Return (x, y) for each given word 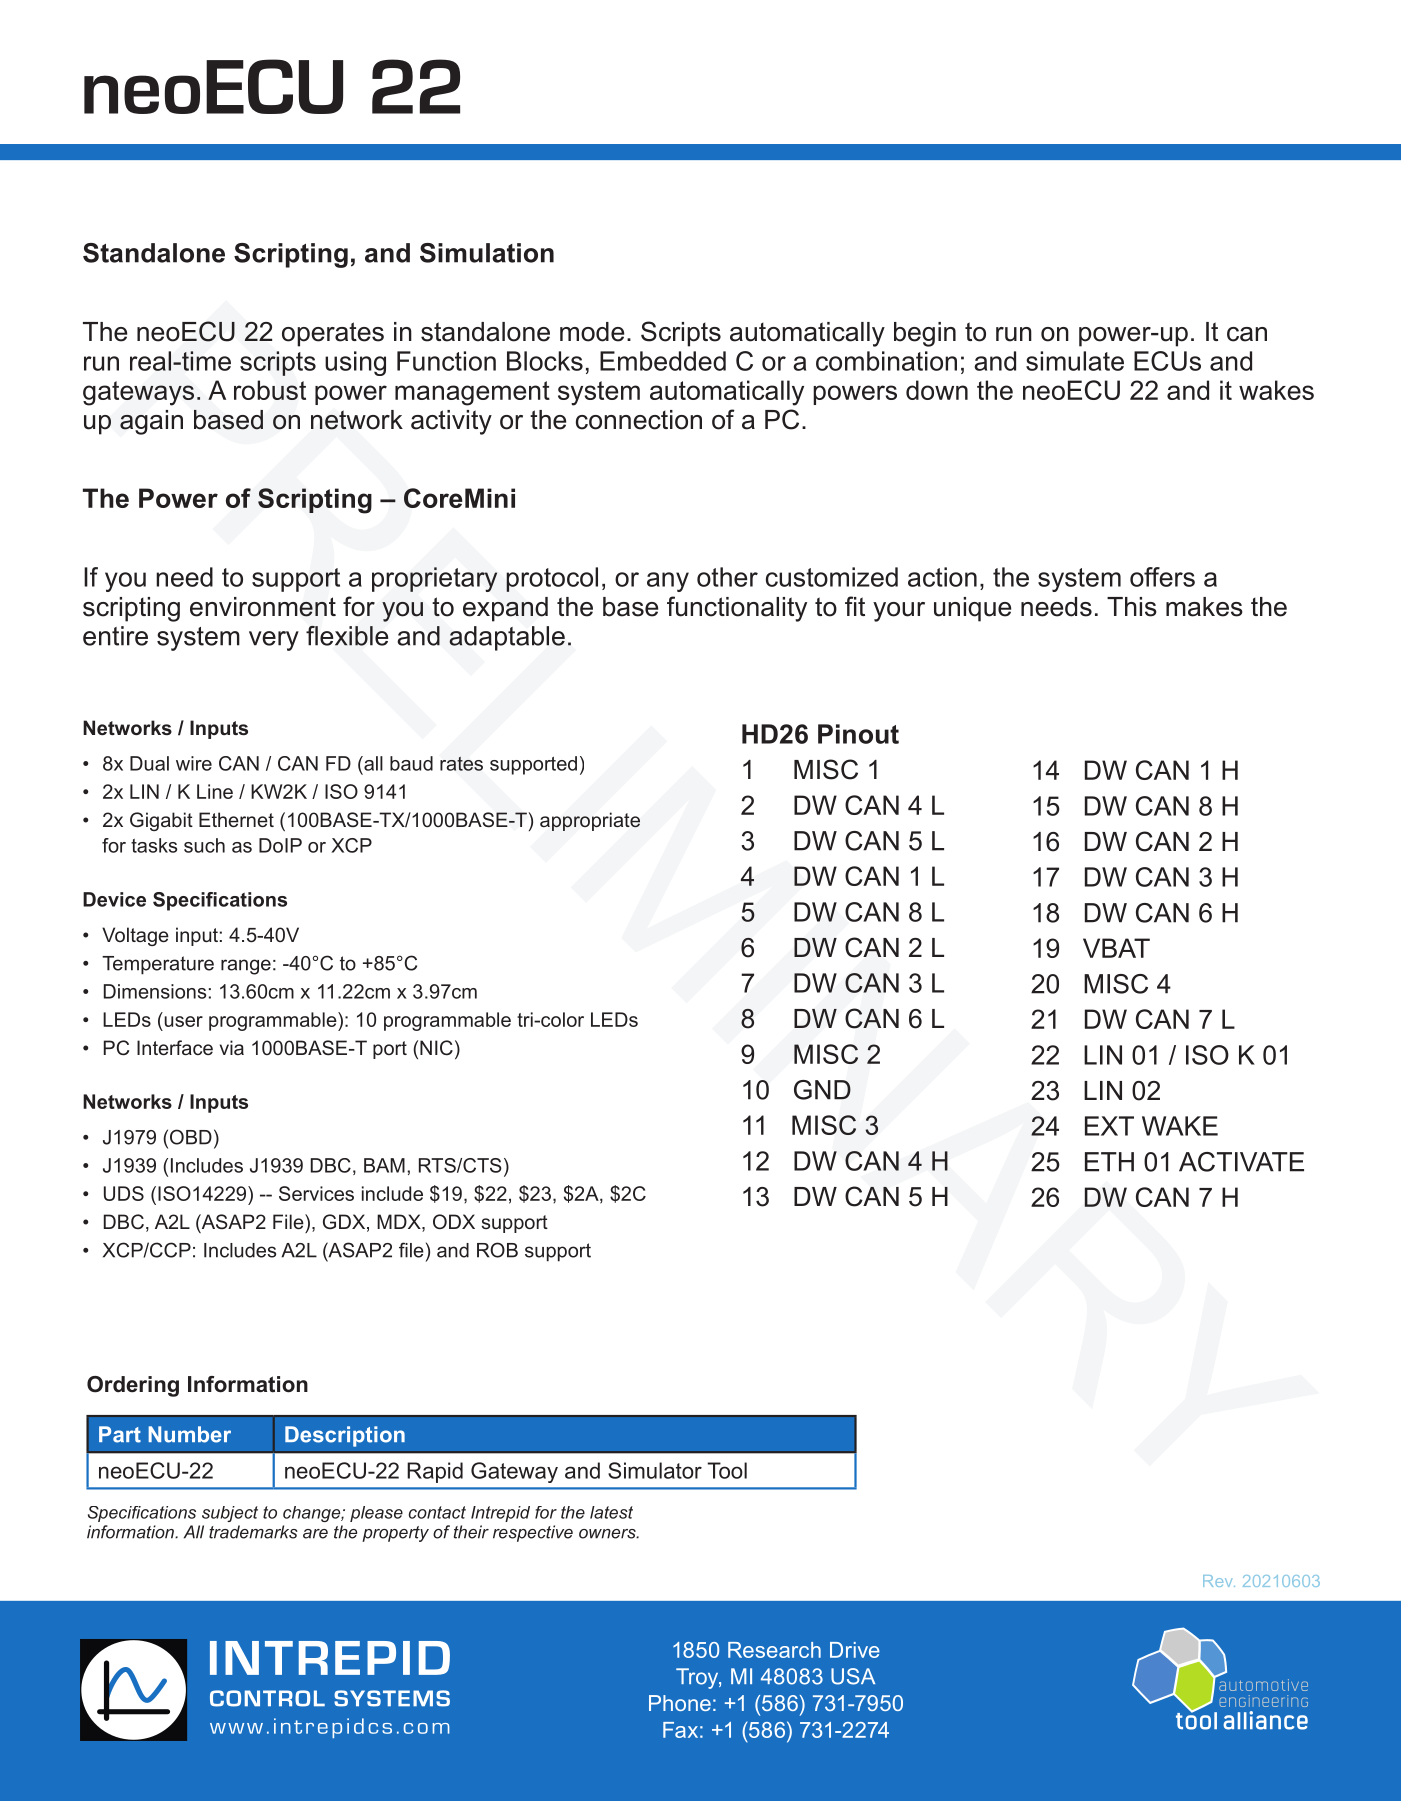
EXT (1109, 1126)
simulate (1075, 361)
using (355, 363)
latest (611, 1512)
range (246, 967)
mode (592, 332)
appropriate (590, 821)
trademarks (253, 1532)
